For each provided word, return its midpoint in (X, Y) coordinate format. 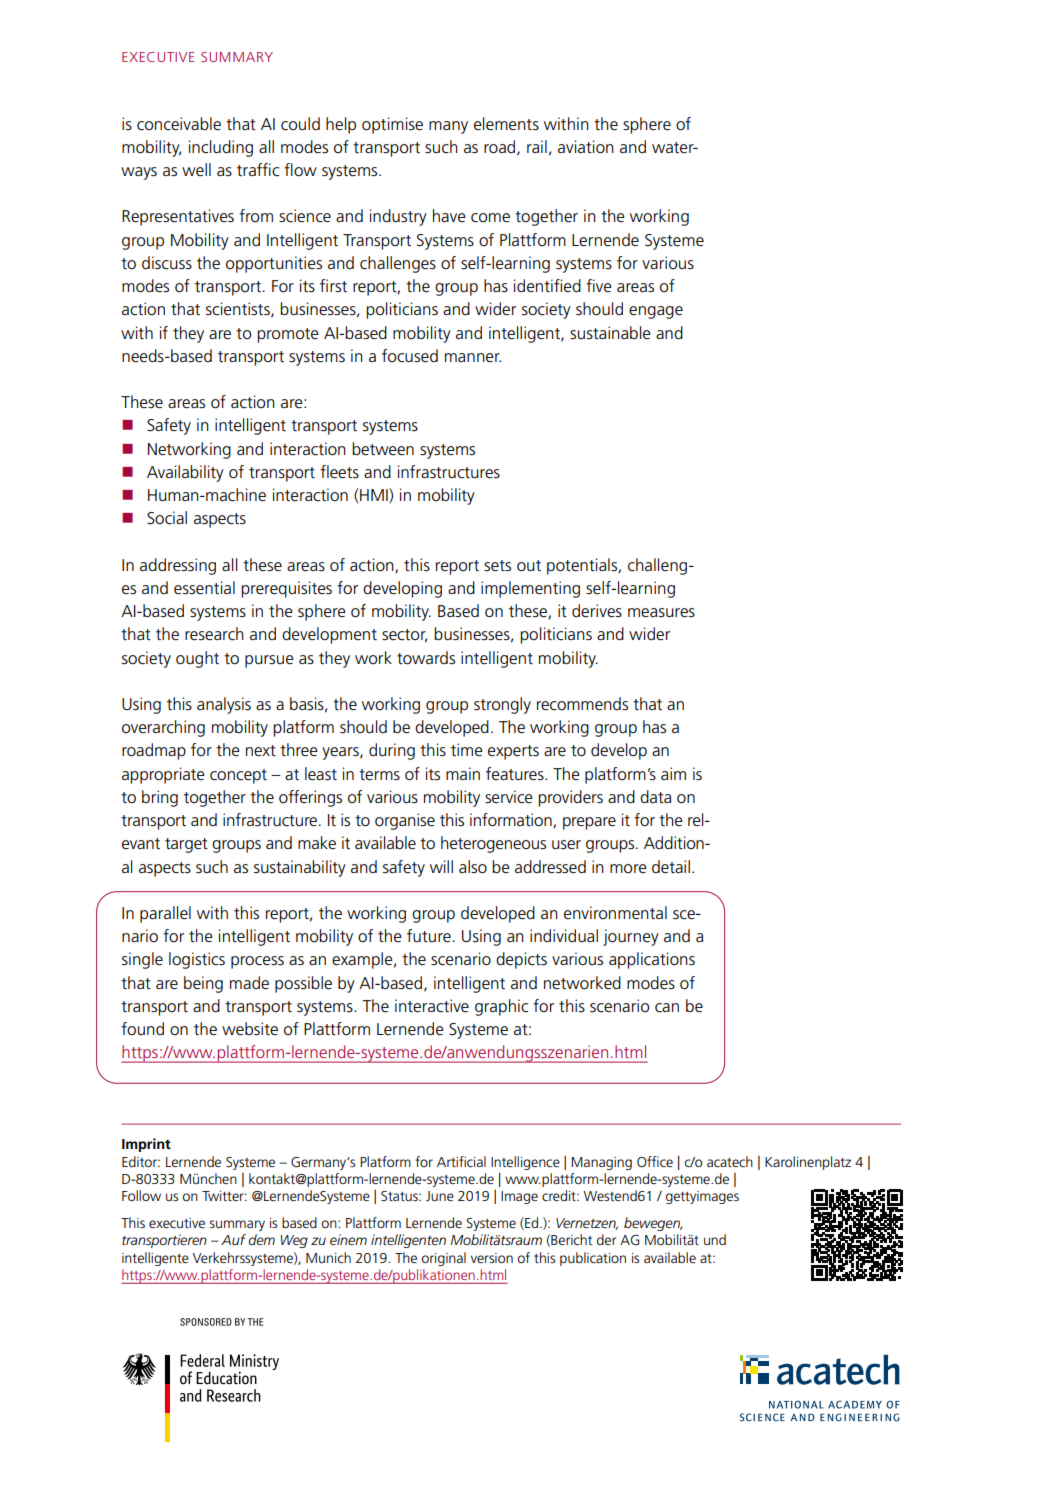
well (196, 170)
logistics (197, 960)
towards (426, 658)
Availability (185, 473)
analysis (224, 705)
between (383, 449)
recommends (582, 704)
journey (631, 937)
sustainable (610, 333)
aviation (586, 147)
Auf (233, 1239)
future (429, 936)
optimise (392, 125)
